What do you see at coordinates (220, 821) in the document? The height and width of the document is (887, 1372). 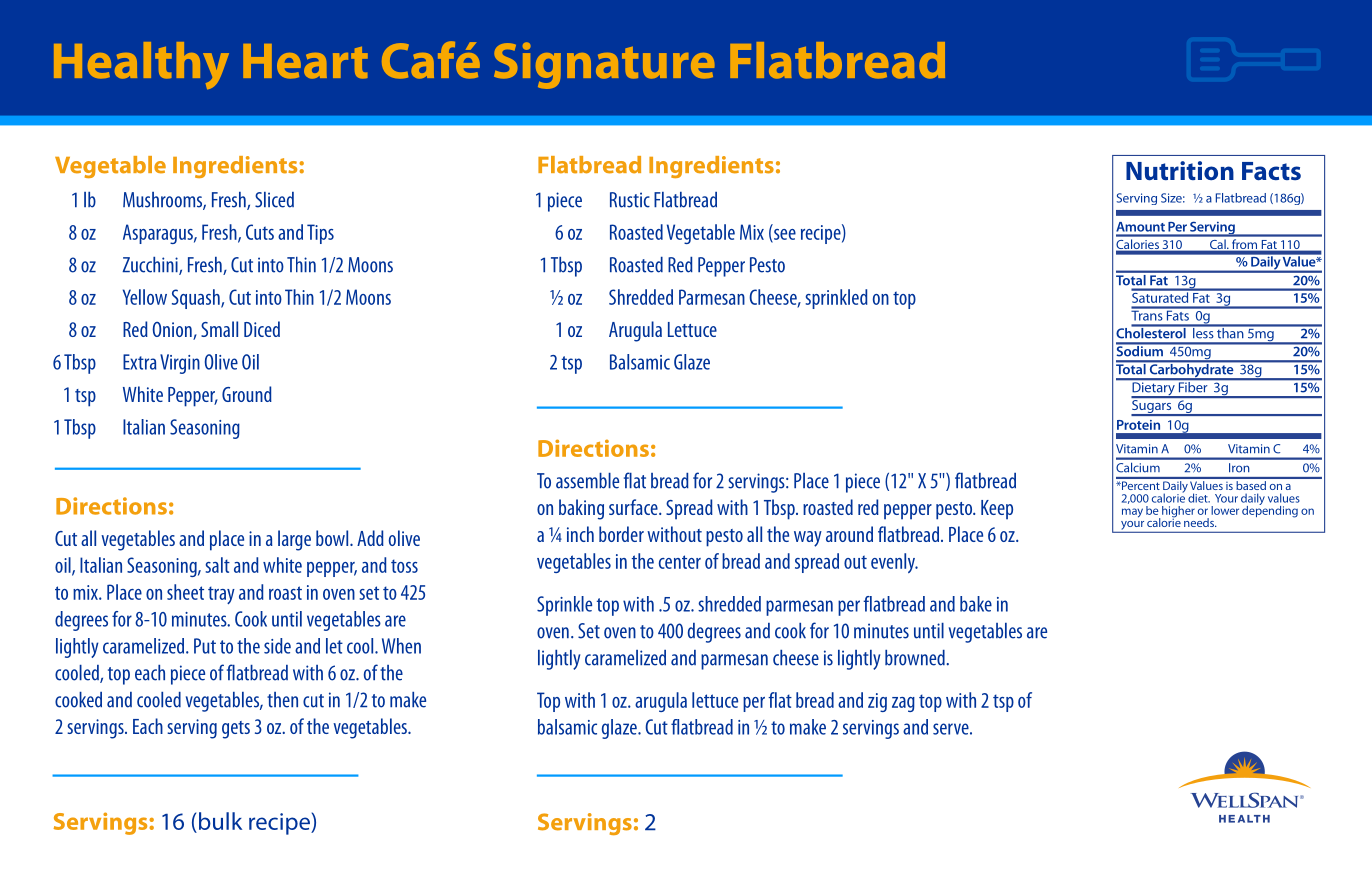 I see `bulk` at bounding box center [220, 821].
